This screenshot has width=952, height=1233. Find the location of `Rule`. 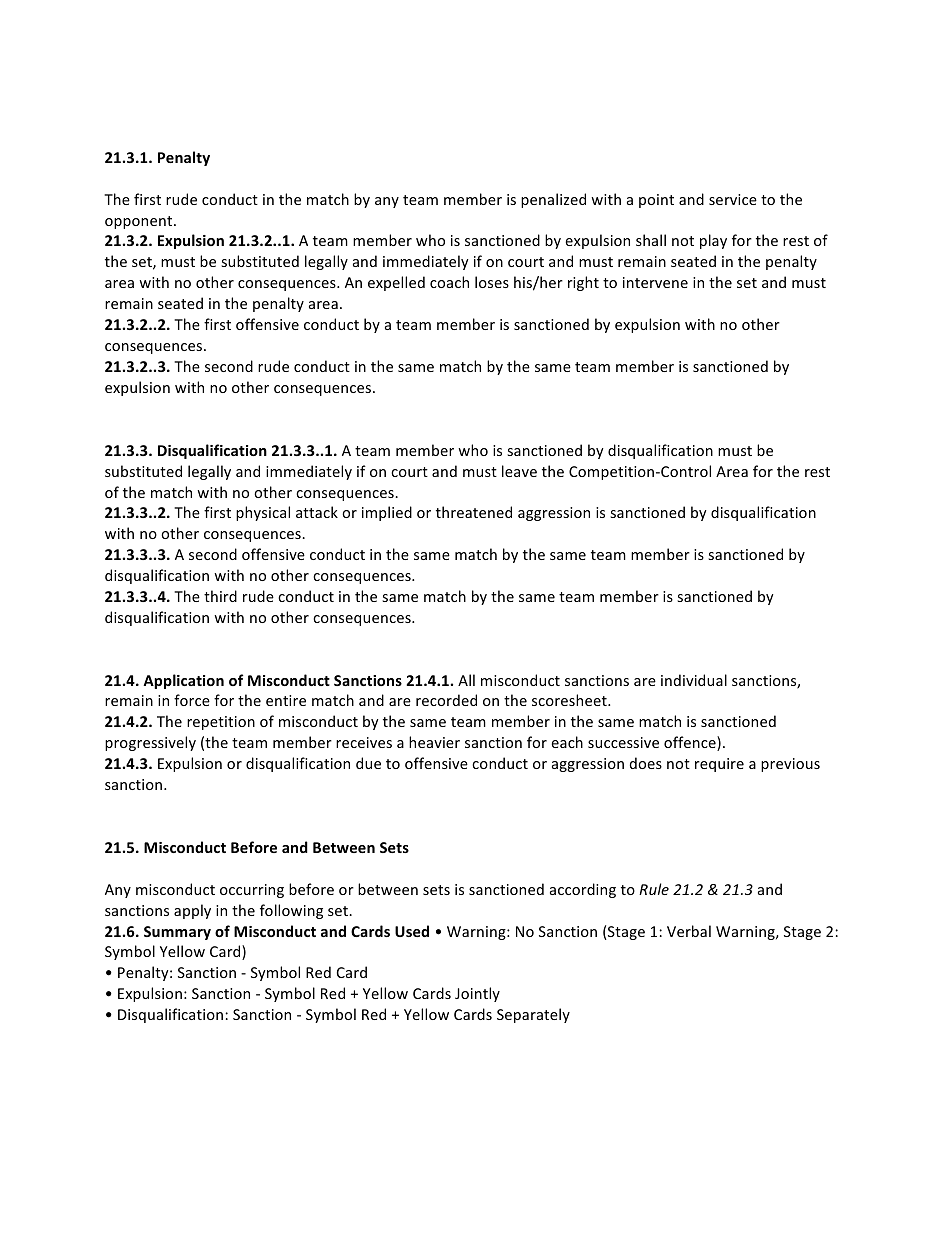

Rule is located at coordinates (654, 889).
